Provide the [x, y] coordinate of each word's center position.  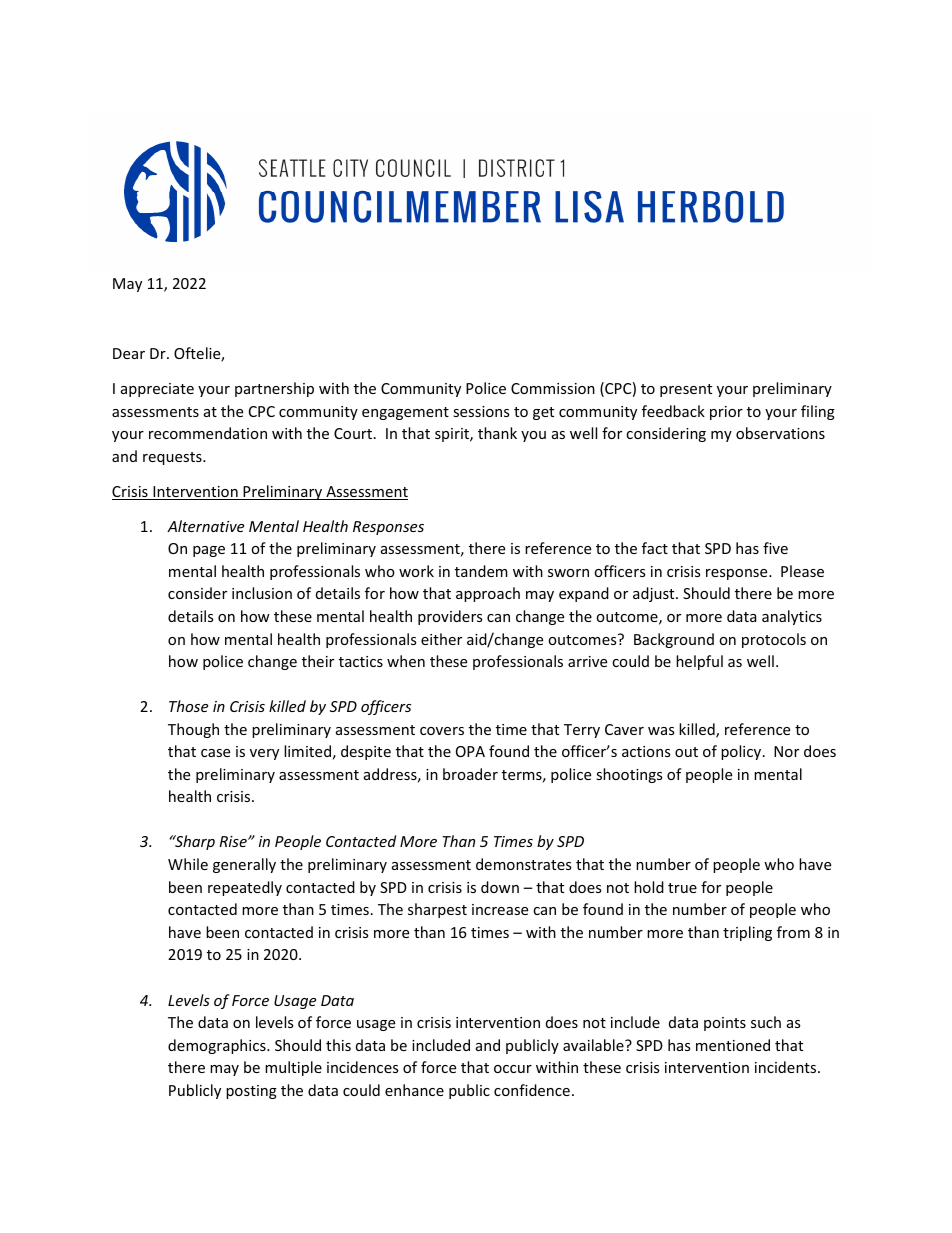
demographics [218, 1046]
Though [193, 730]
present [686, 390]
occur [513, 1069]
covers [442, 731]
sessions [481, 411]
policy [742, 752]
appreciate [157, 390]
